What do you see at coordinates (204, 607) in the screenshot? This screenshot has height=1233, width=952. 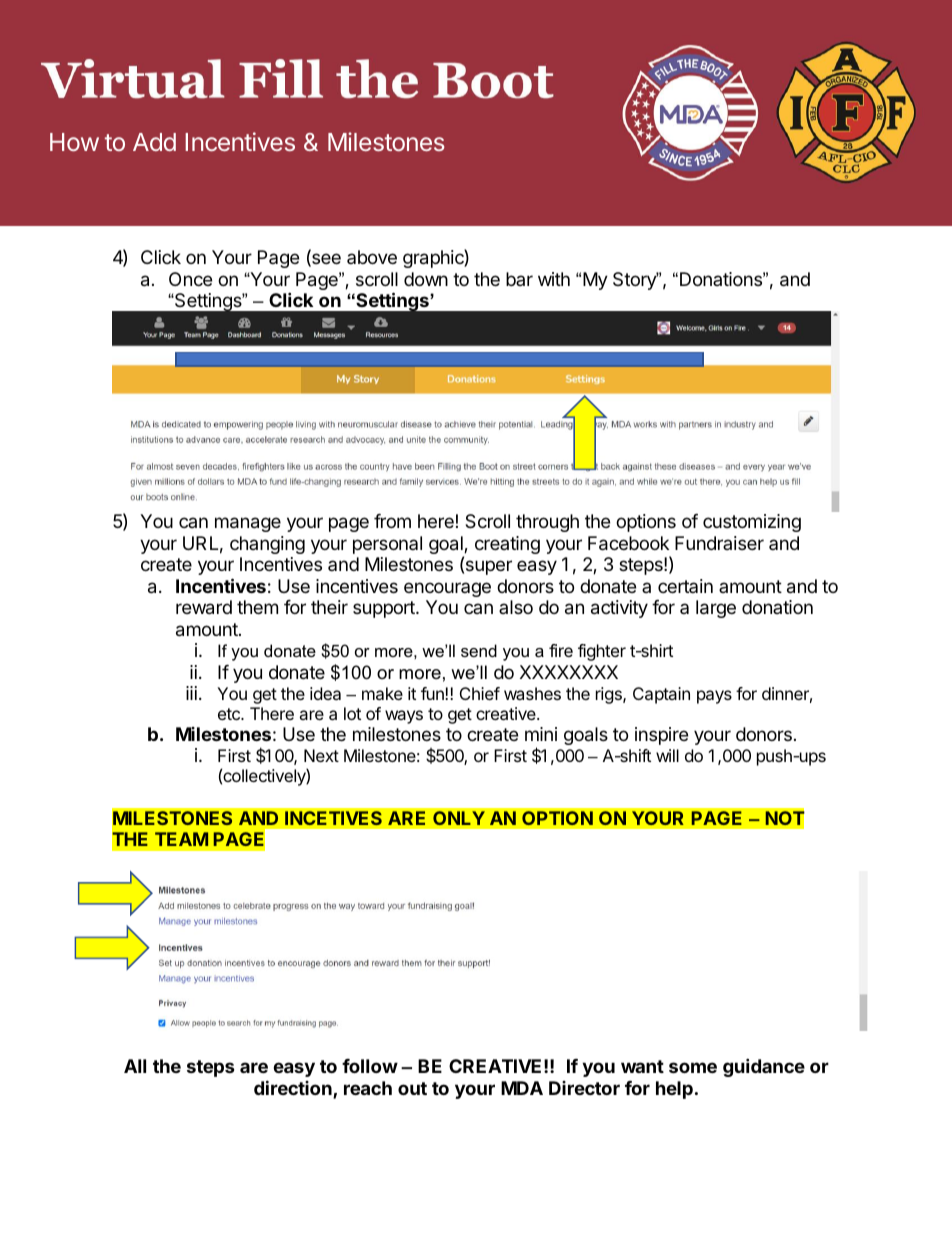 I see `reward` at bounding box center [204, 607].
